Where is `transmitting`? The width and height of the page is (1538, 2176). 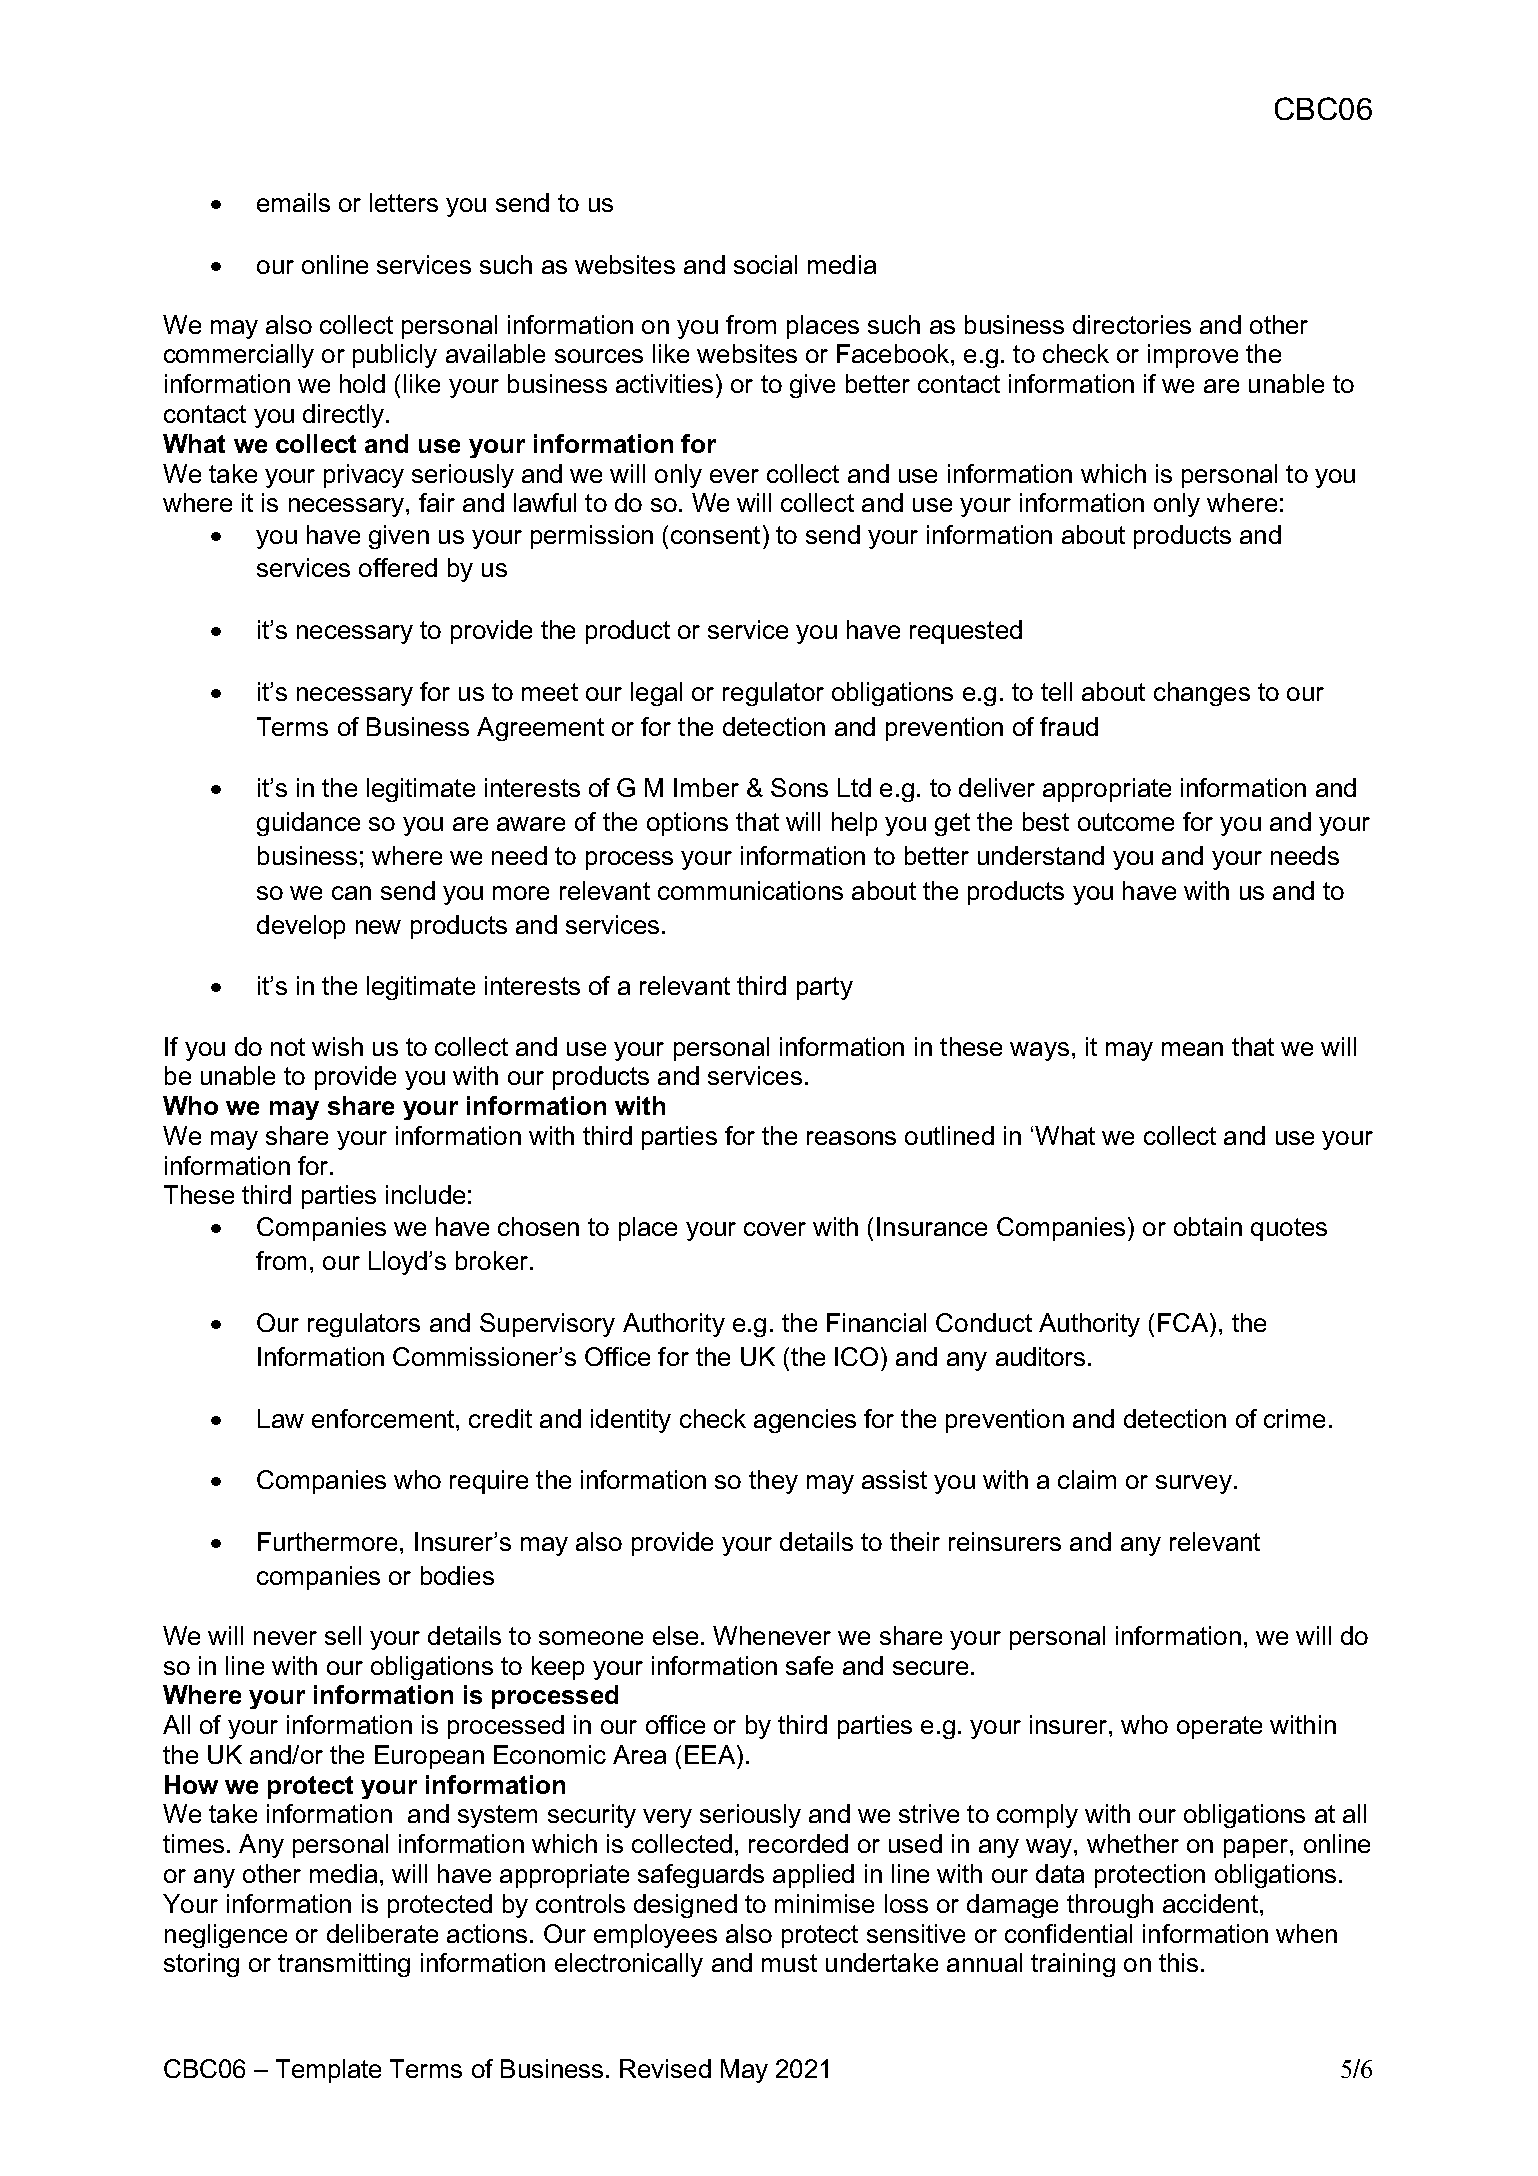 transmitting is located at coordinates (344, 1965).
